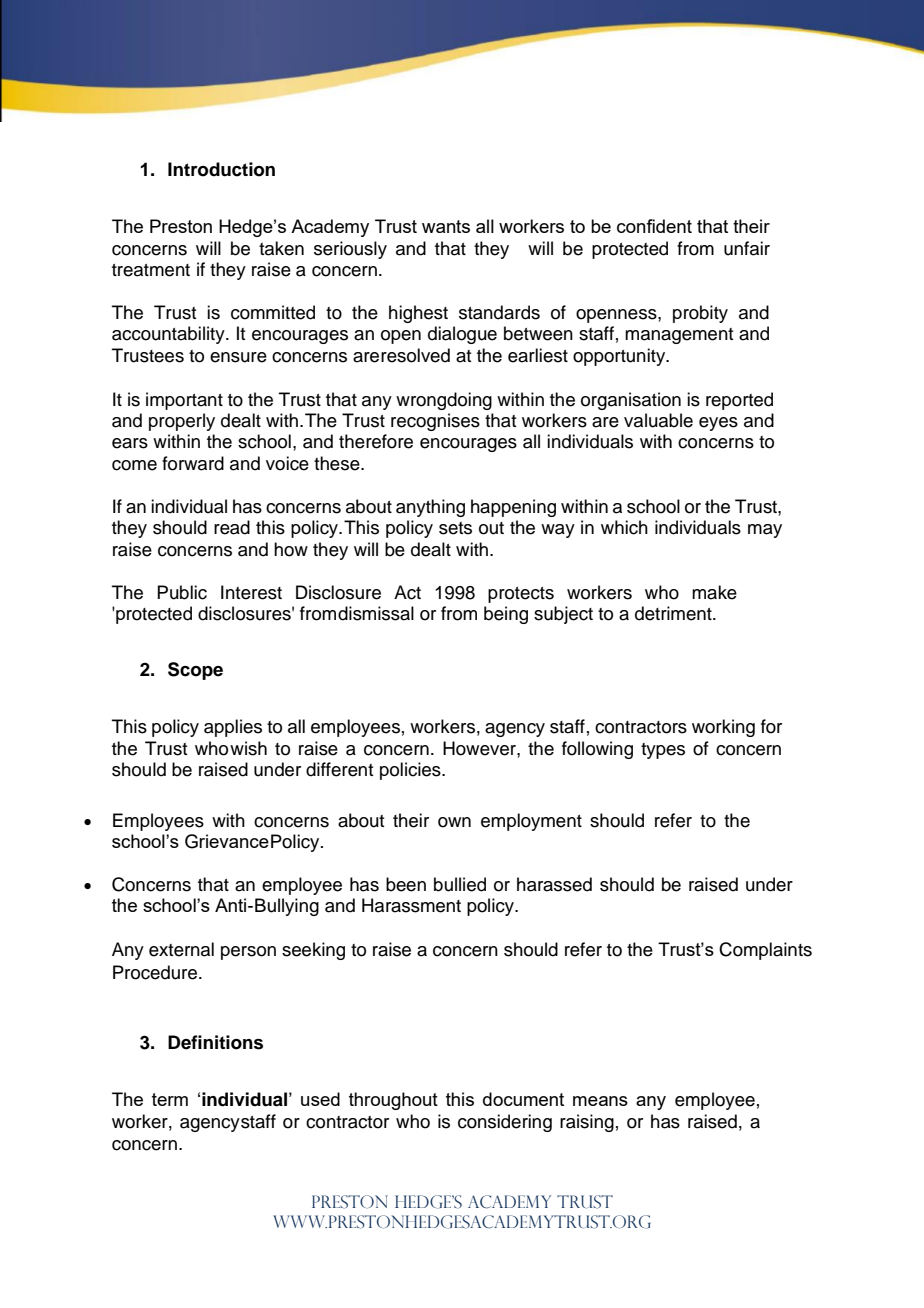 Image resolution: width=924 pixels, height=1308 pixels. I want to click on term, so click(170, 1099).
